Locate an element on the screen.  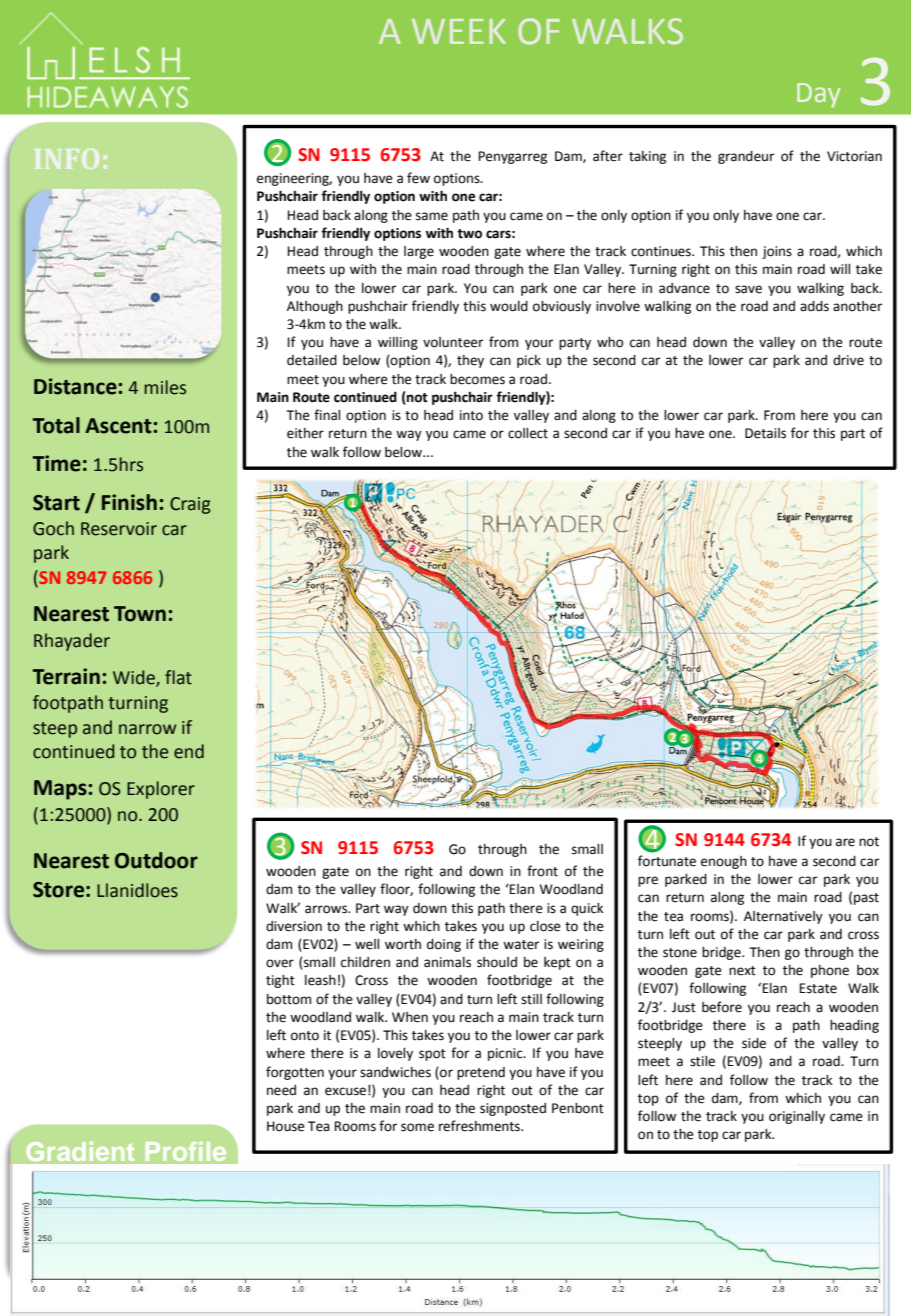
Day is located at coordinates (819, 95).
